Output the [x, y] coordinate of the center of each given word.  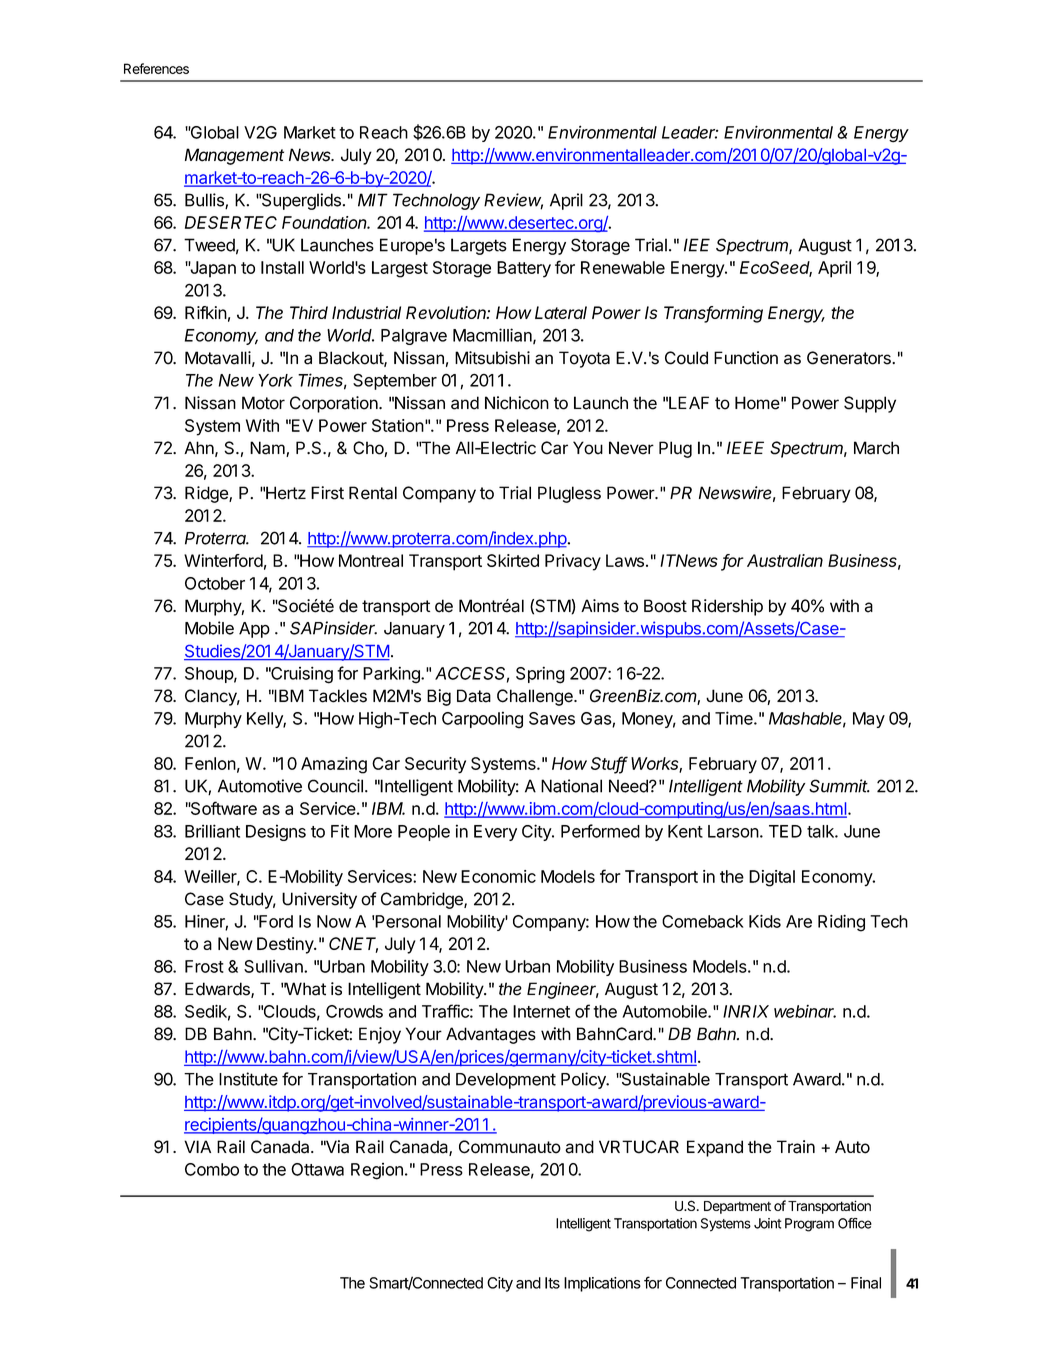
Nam [268, 449]
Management [234, 156]
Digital [772, 878]
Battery [524, 269]
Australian [785, 560]
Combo [212, 1169]
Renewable [623, 267]
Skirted [513, 560]
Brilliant [212, 831]
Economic [498, 876]
